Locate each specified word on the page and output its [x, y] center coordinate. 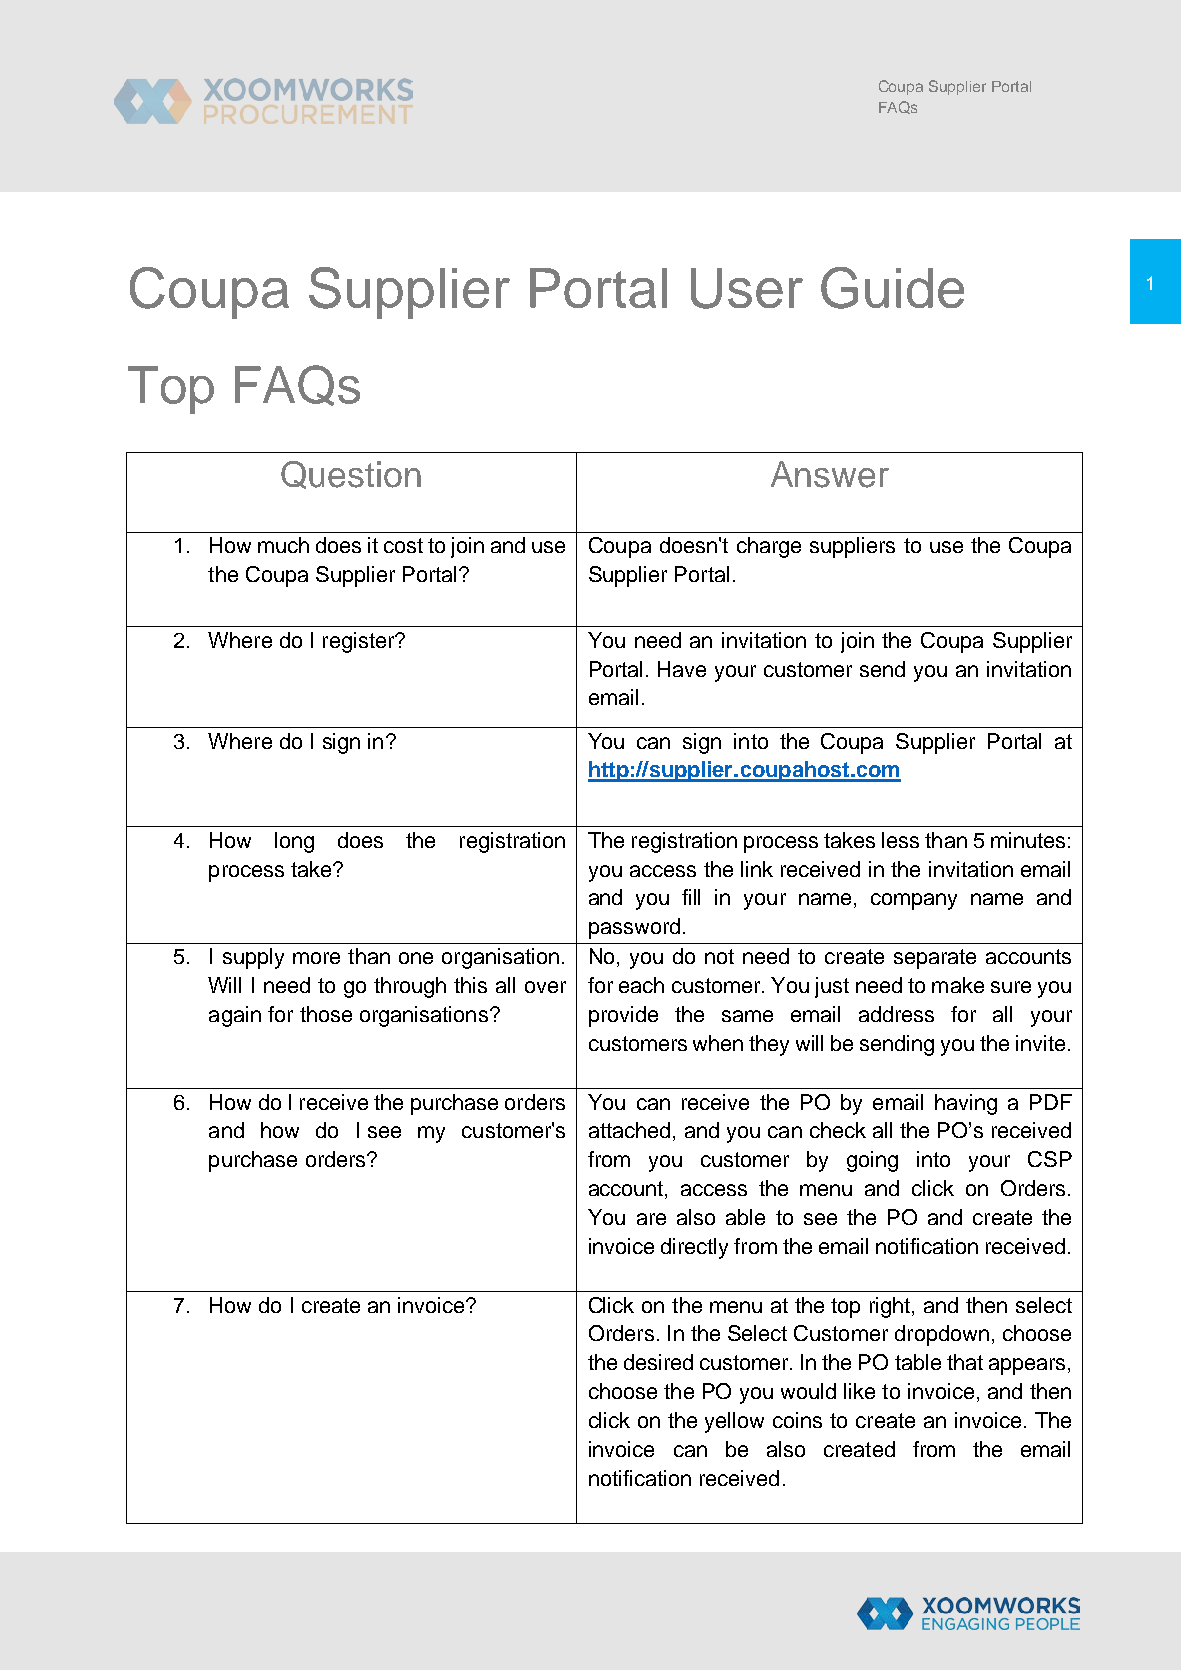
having [966, 1104]
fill [691, 897]
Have [682, 669]
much [283, 545]
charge [769, 547]
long [294, 842]
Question [351, 475]
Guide [892, 288]
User [747, 288]
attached [629, 1130]
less [900, 840]
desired [658, 1362]
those [326, 1014]
